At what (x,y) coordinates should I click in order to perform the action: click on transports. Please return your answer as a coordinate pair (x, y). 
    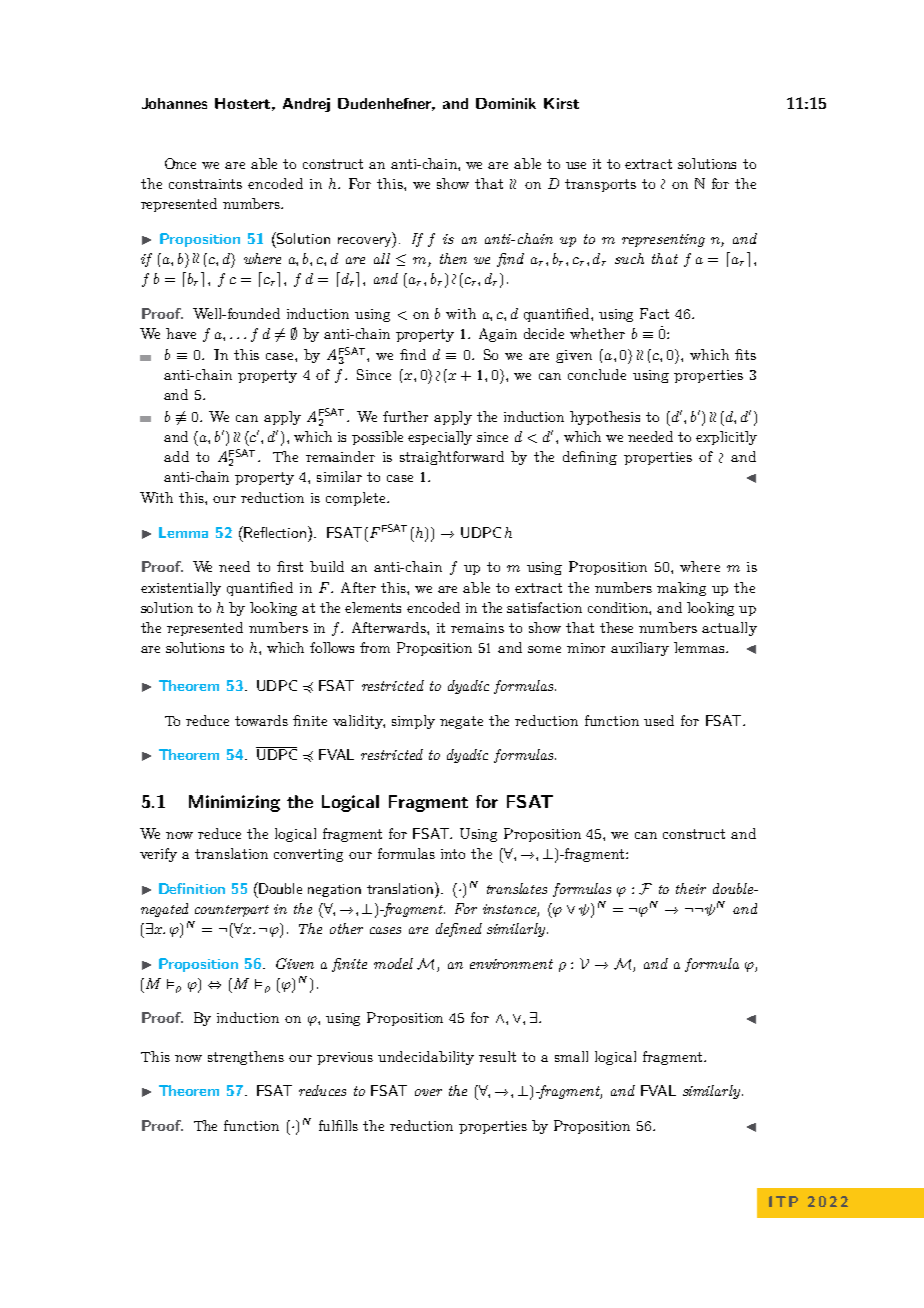
    Looking at the image, I should click on (600, 185).
